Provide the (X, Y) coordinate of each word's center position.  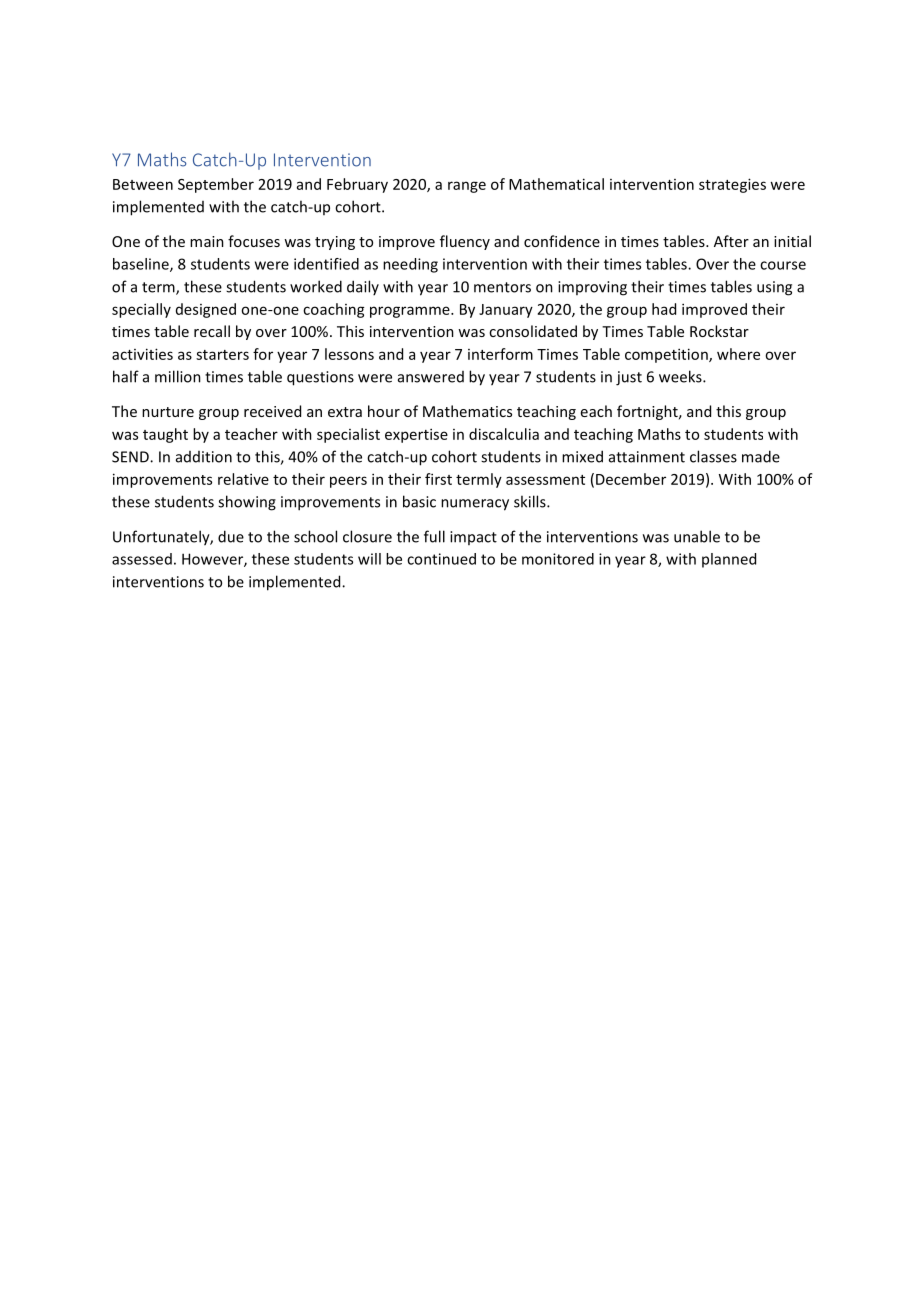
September (216, 185)
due (231, 536)
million (178, 376)
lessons (349, 354)
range (467, 187)
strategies (732, 185)
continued (441, 559)
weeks (681, 376)
